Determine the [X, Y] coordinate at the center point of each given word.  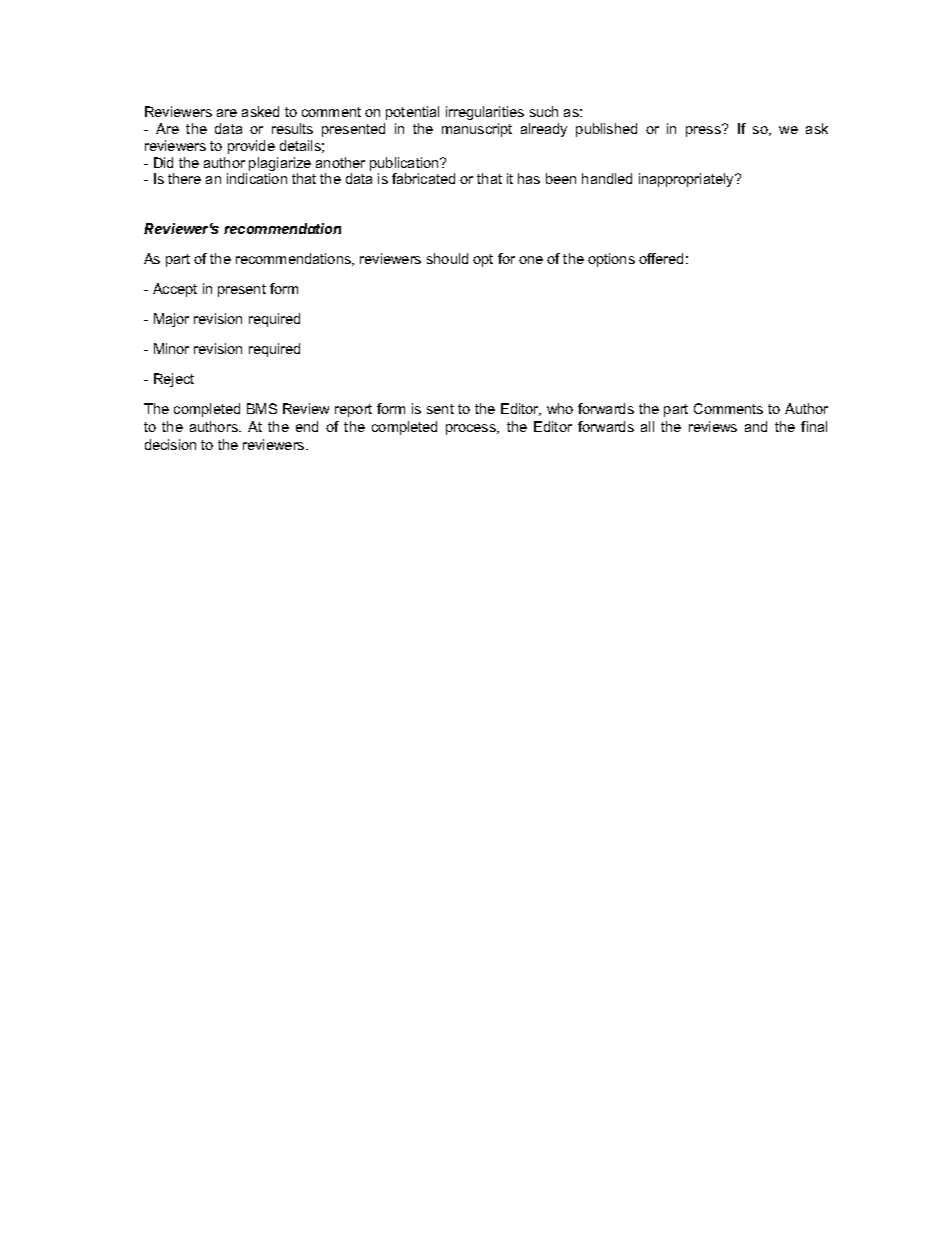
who [560, 408]
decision [170, 444]
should [447, 258]
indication [257, 178]
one [531, 260]
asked [260, 111]
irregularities [485, 113]
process [472, 429]
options [611, 260]
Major [171, 320]
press [704, 130]
